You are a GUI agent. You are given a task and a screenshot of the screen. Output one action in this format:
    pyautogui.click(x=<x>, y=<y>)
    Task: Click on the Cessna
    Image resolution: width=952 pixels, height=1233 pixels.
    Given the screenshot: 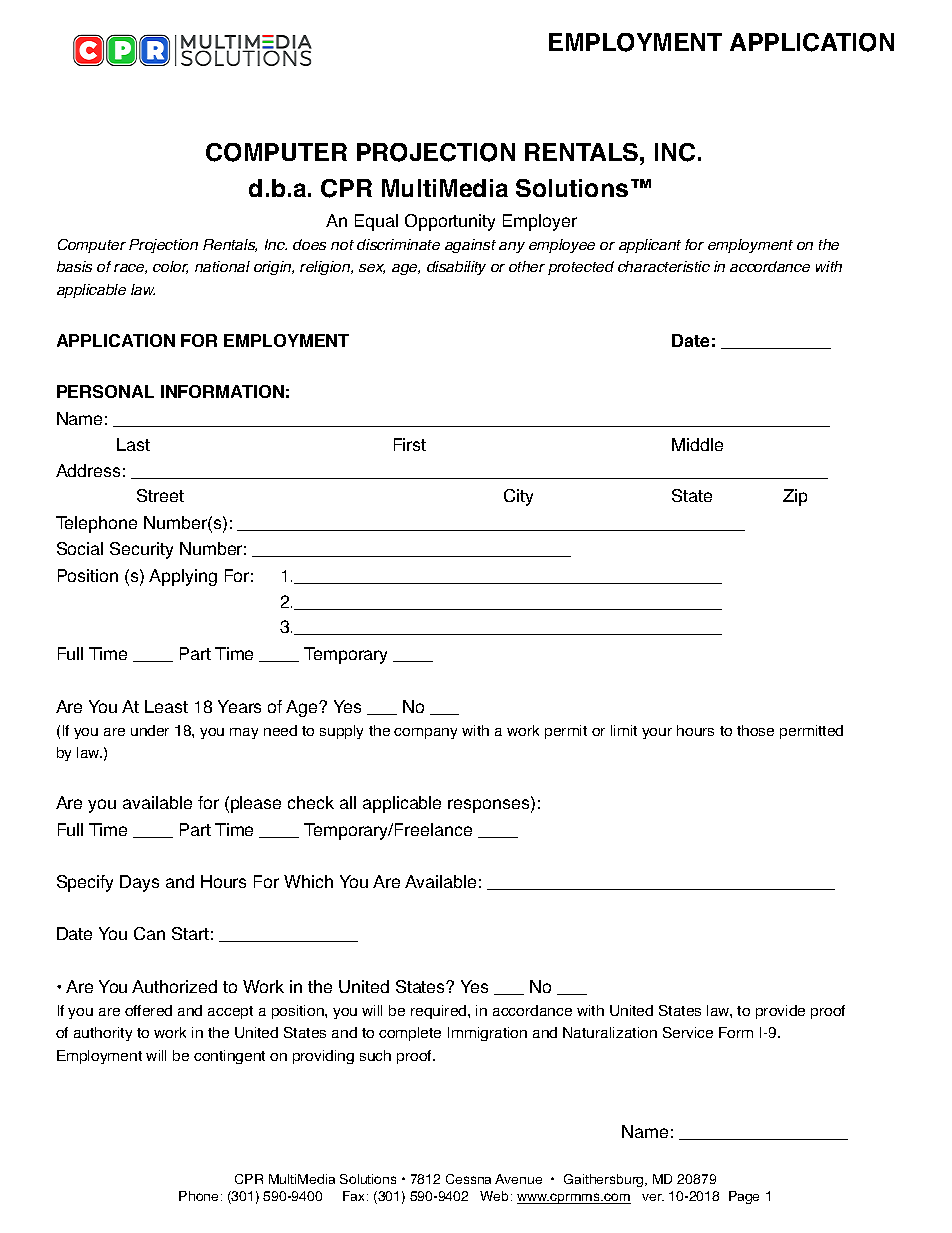 What is the action you would take?
    pyautogui.click(x=468, y=1179)
